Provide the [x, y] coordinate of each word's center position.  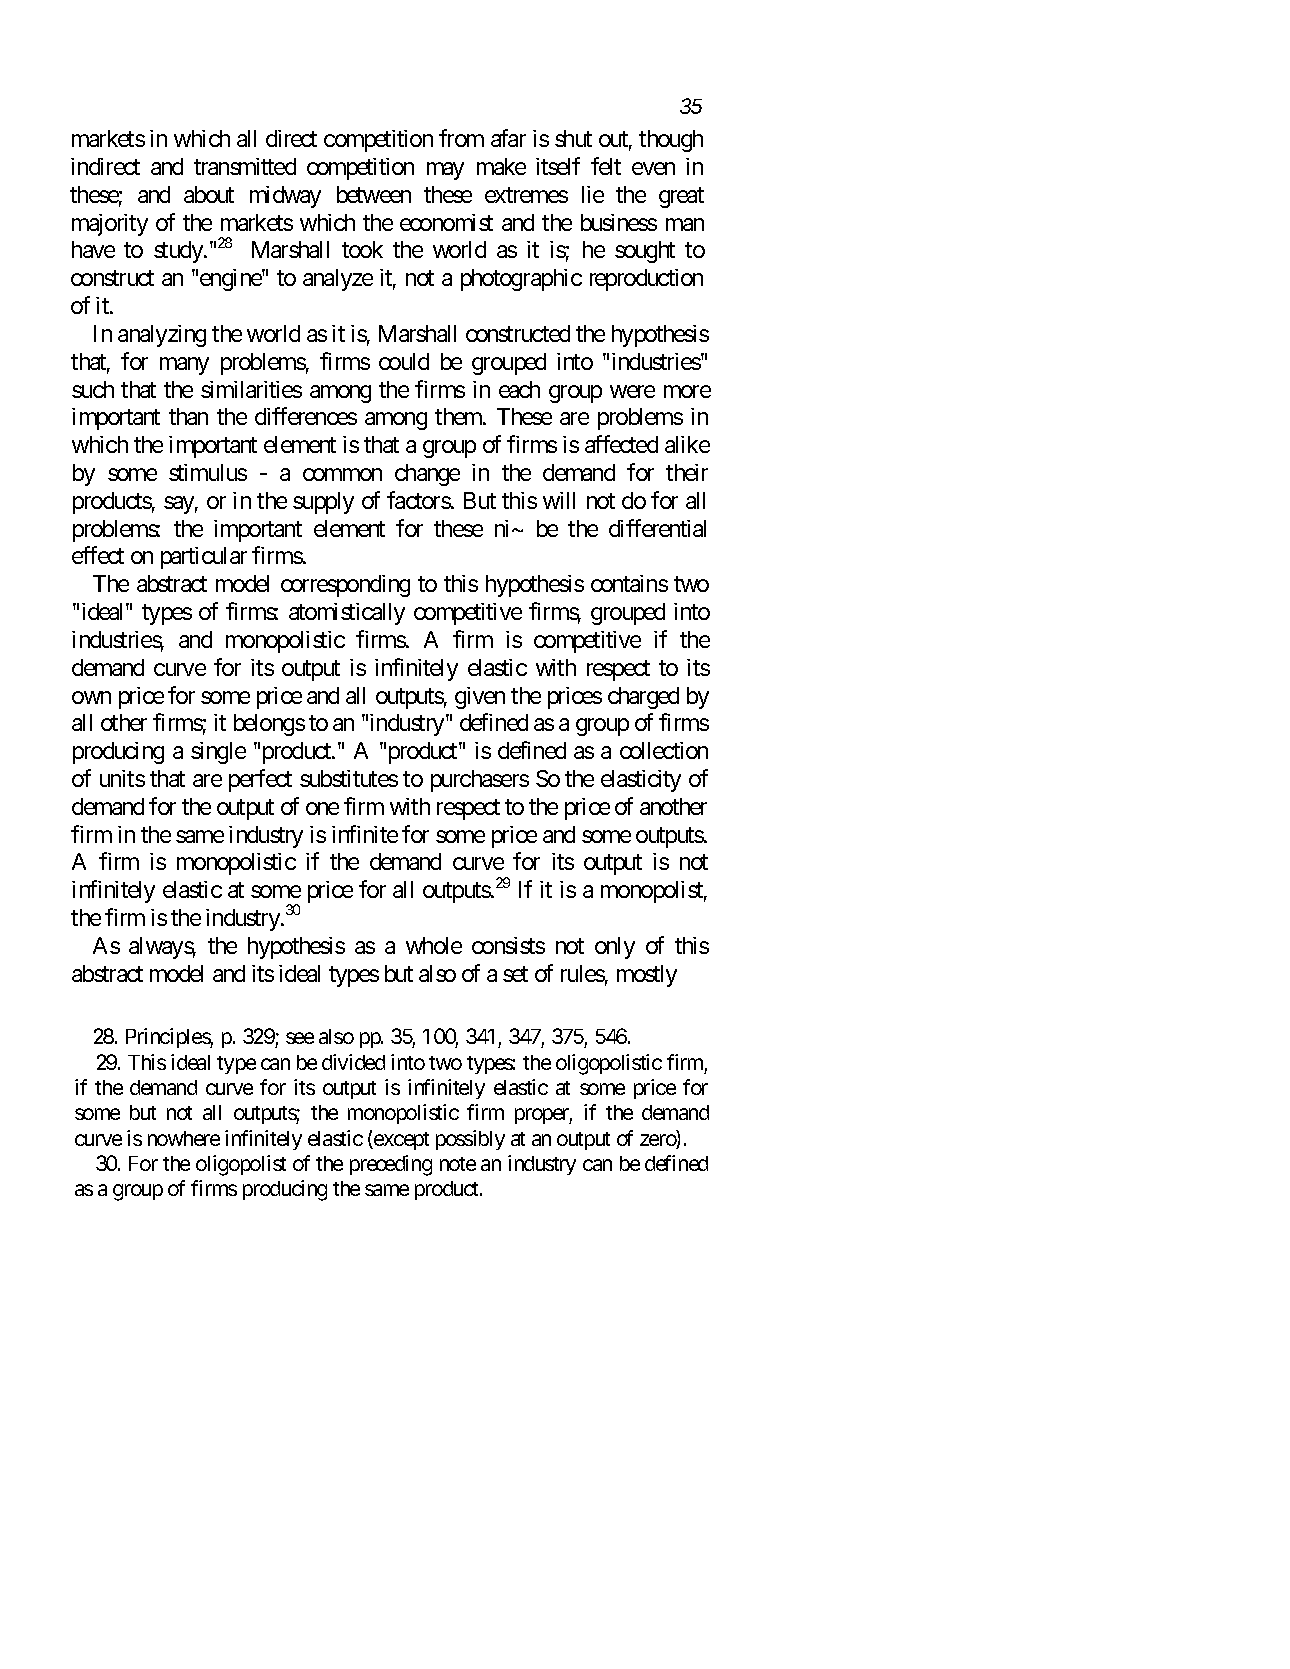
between [374, 194]
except [400, 1141]
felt [606, 166]
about [209, 194]
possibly [470, 1140]
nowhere [184, 1138]
